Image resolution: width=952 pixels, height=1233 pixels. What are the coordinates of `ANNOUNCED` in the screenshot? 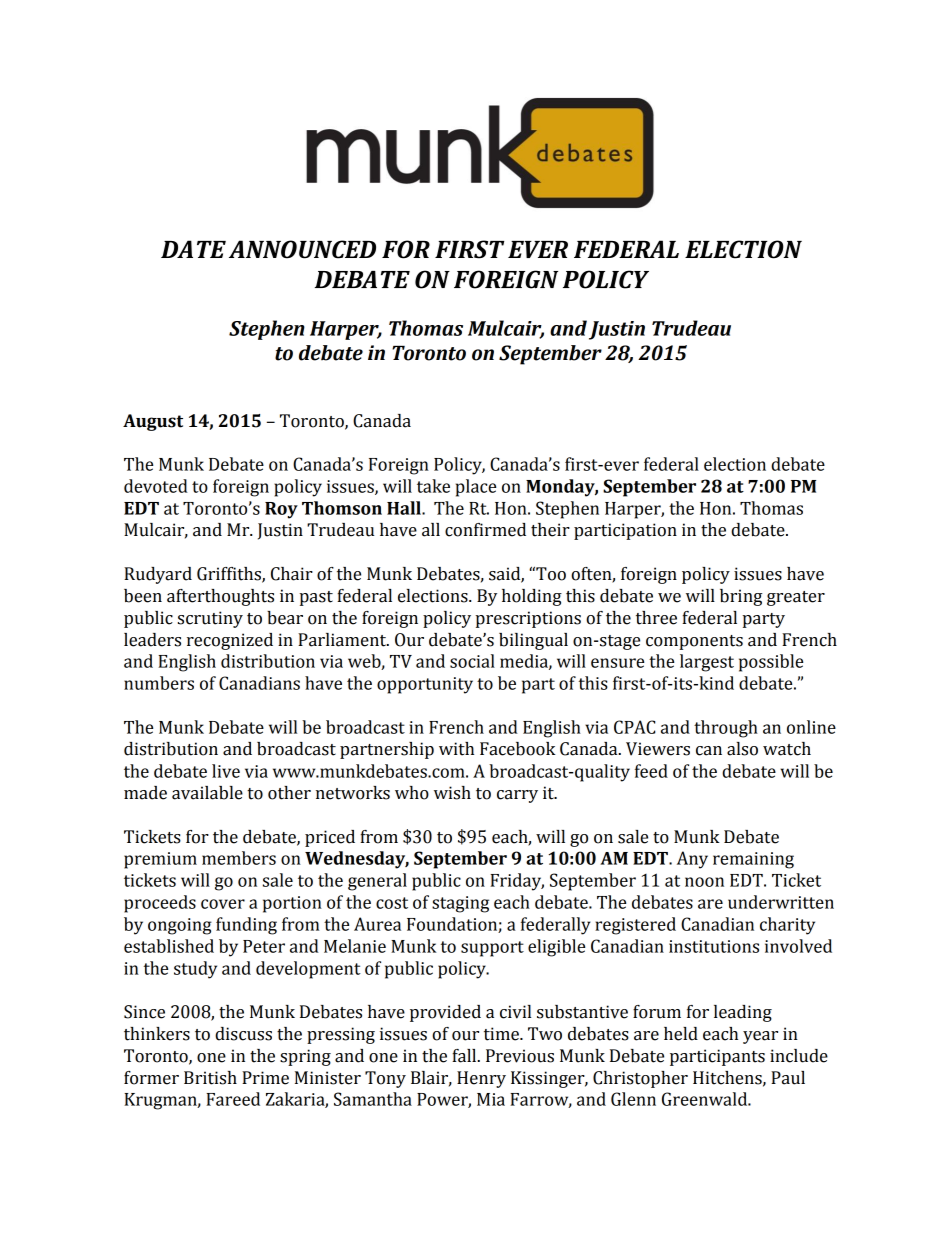 It's located at (302, 249).
